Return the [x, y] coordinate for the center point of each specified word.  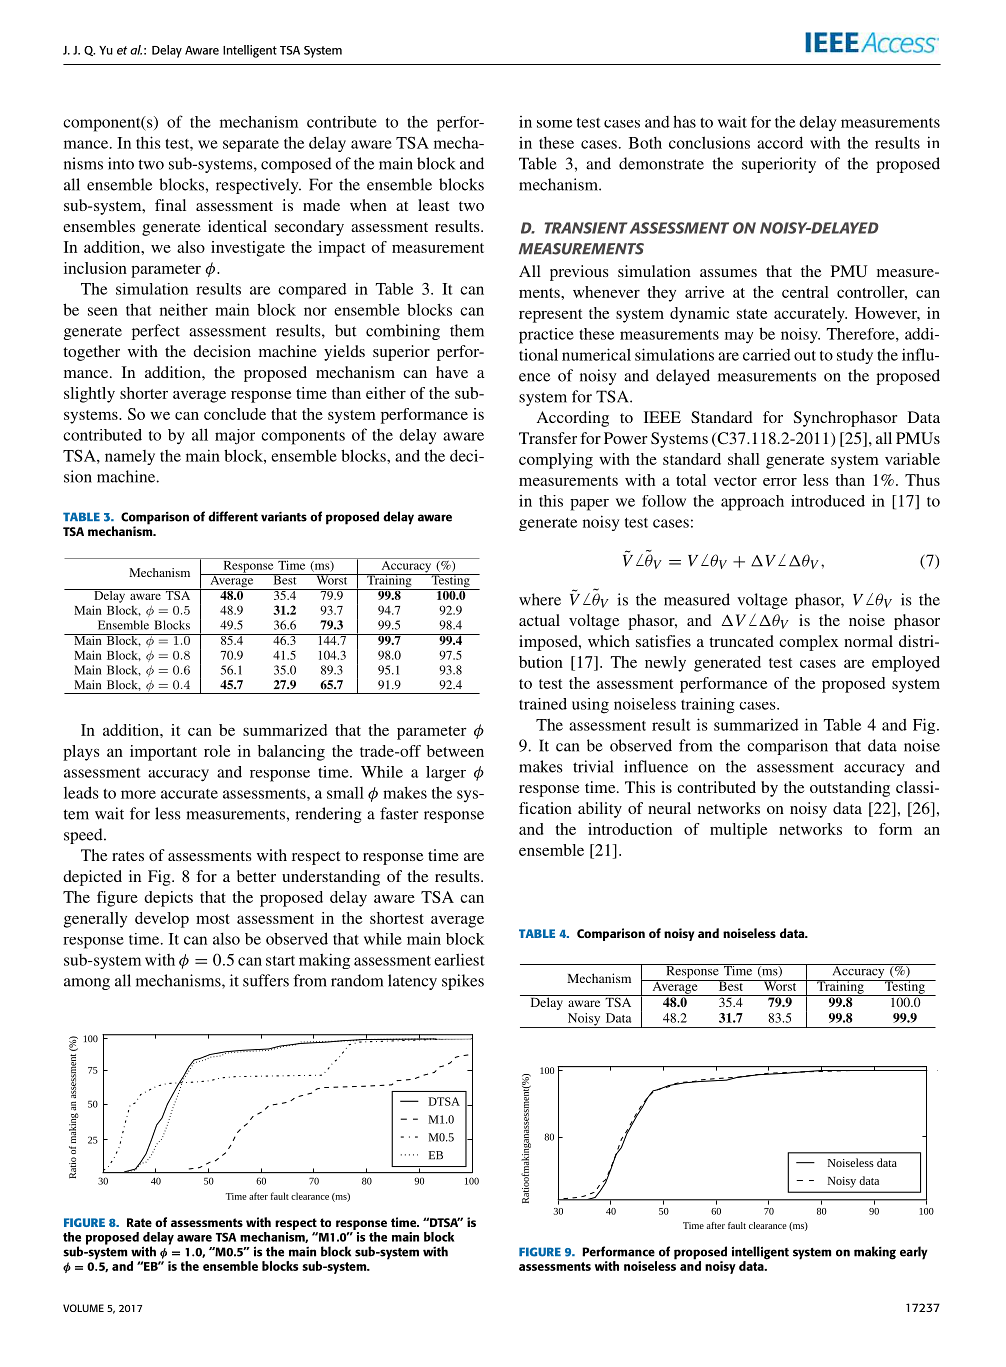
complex [809, 643]
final [170, 205]
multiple [738, 831]
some [554, 124]
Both [645, 143]
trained [543, 704]
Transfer [548, 438]
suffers [266, 980]
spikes [463, 982]
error [780, 482]
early [914, 1253]
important [163, 753]
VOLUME [83, 1308]
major [235, 437]
